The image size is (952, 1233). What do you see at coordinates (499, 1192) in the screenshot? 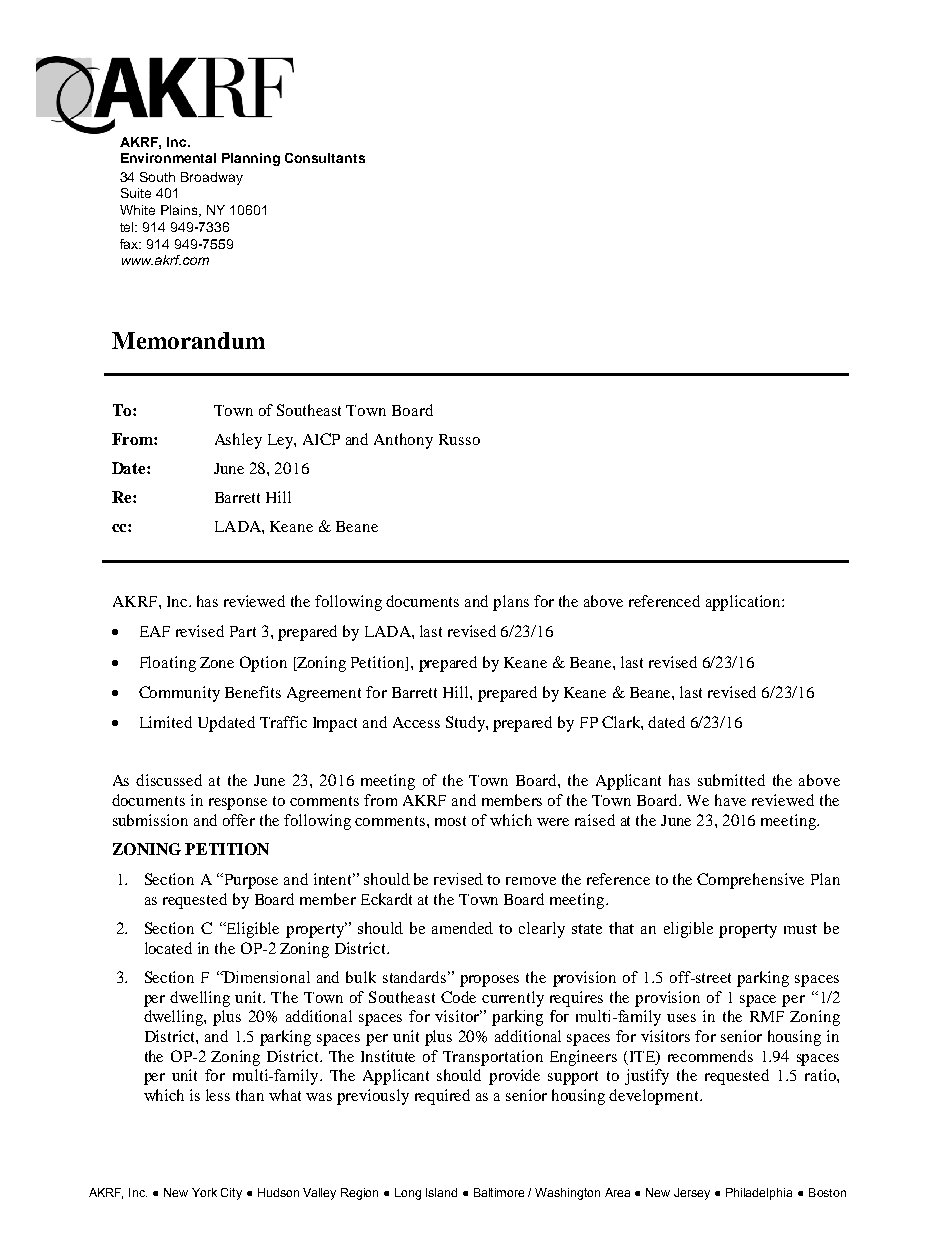
I see `Baltimore` at bounding box center [499, 1192].
